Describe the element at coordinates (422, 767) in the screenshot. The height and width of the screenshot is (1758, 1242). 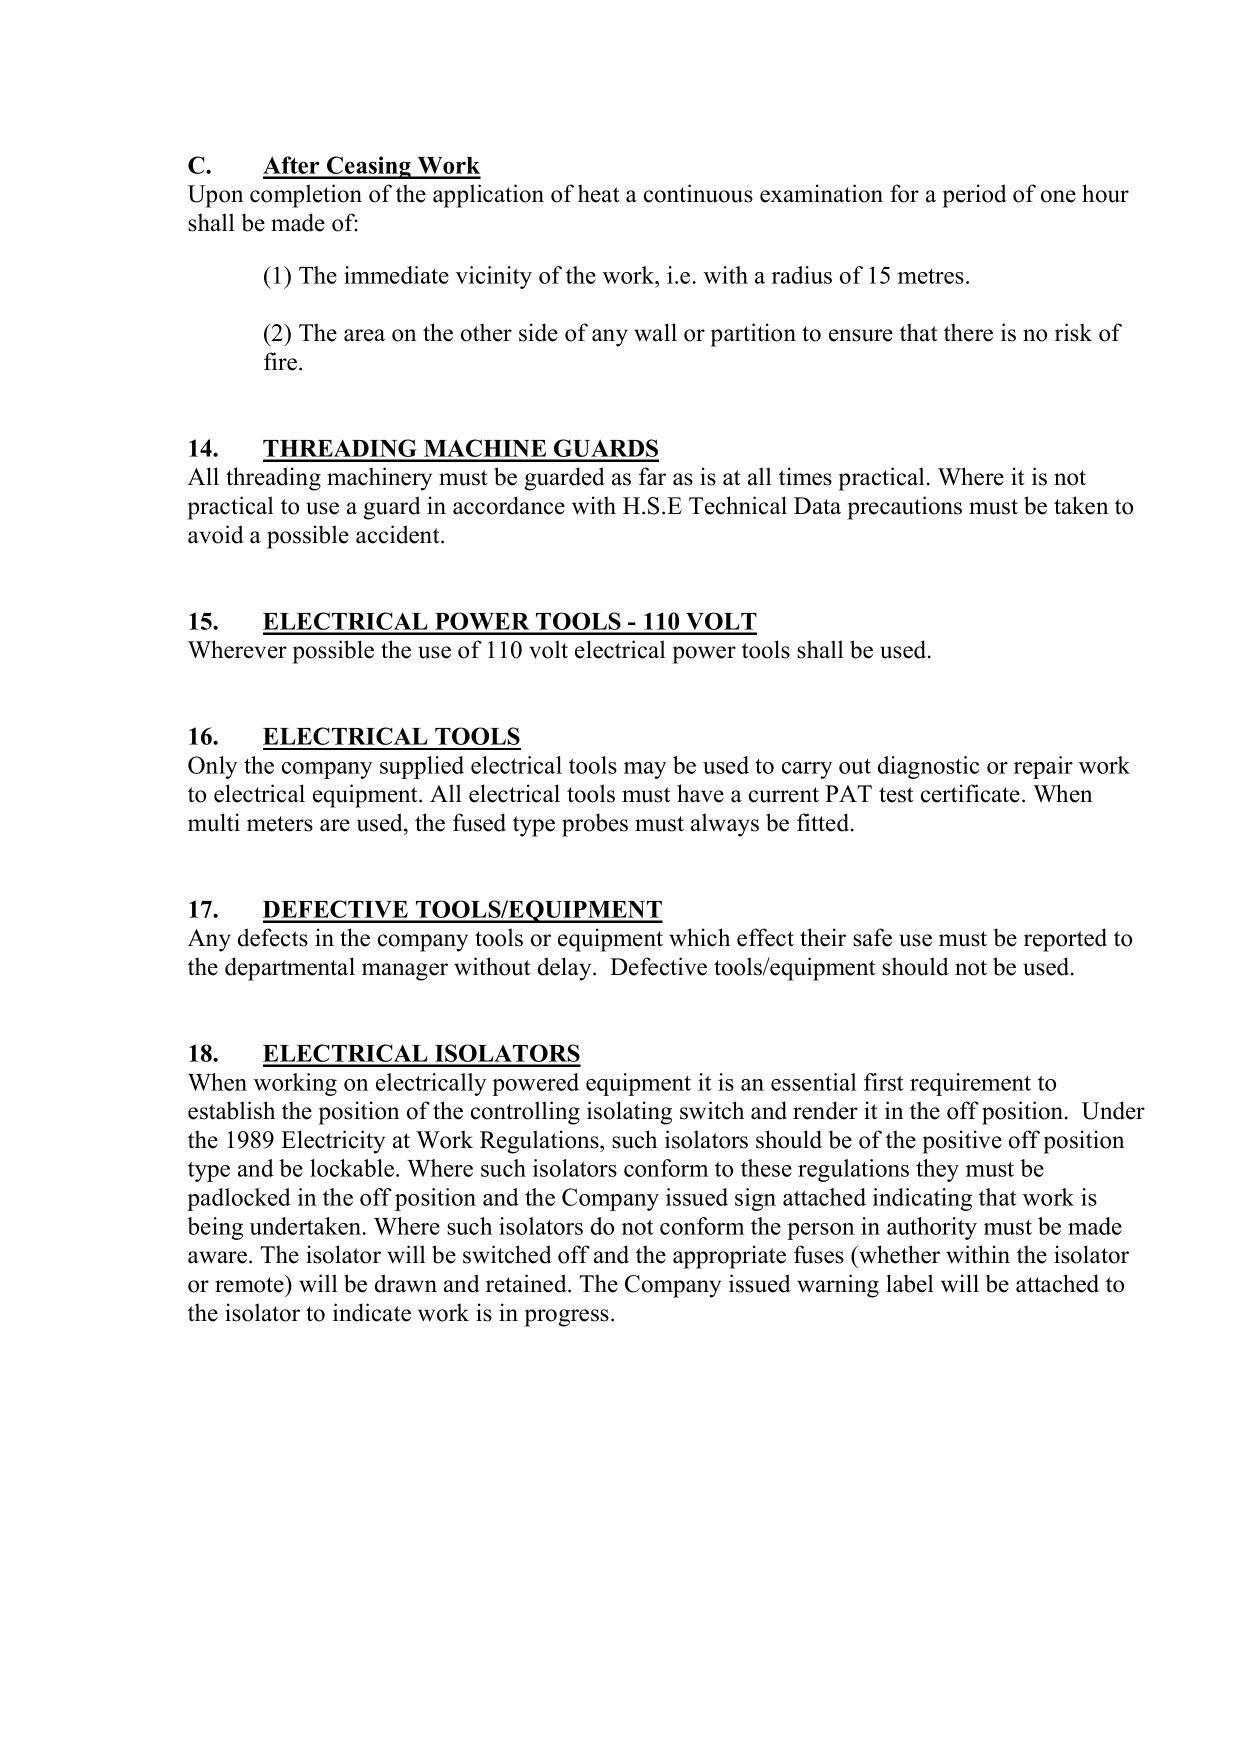
I see `supplied` at that location.
